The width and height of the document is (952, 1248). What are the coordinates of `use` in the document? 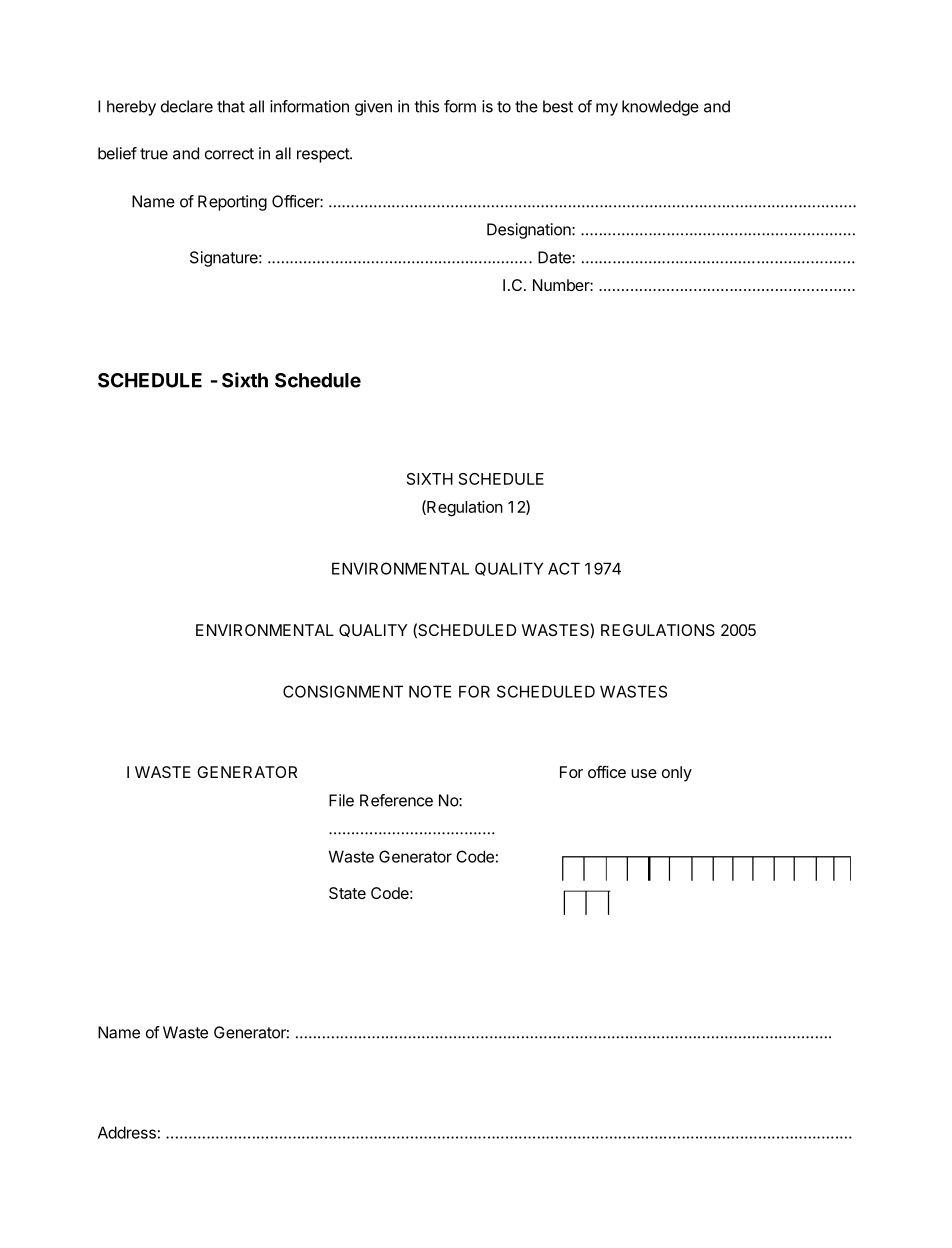 It's located at (644, 773).
